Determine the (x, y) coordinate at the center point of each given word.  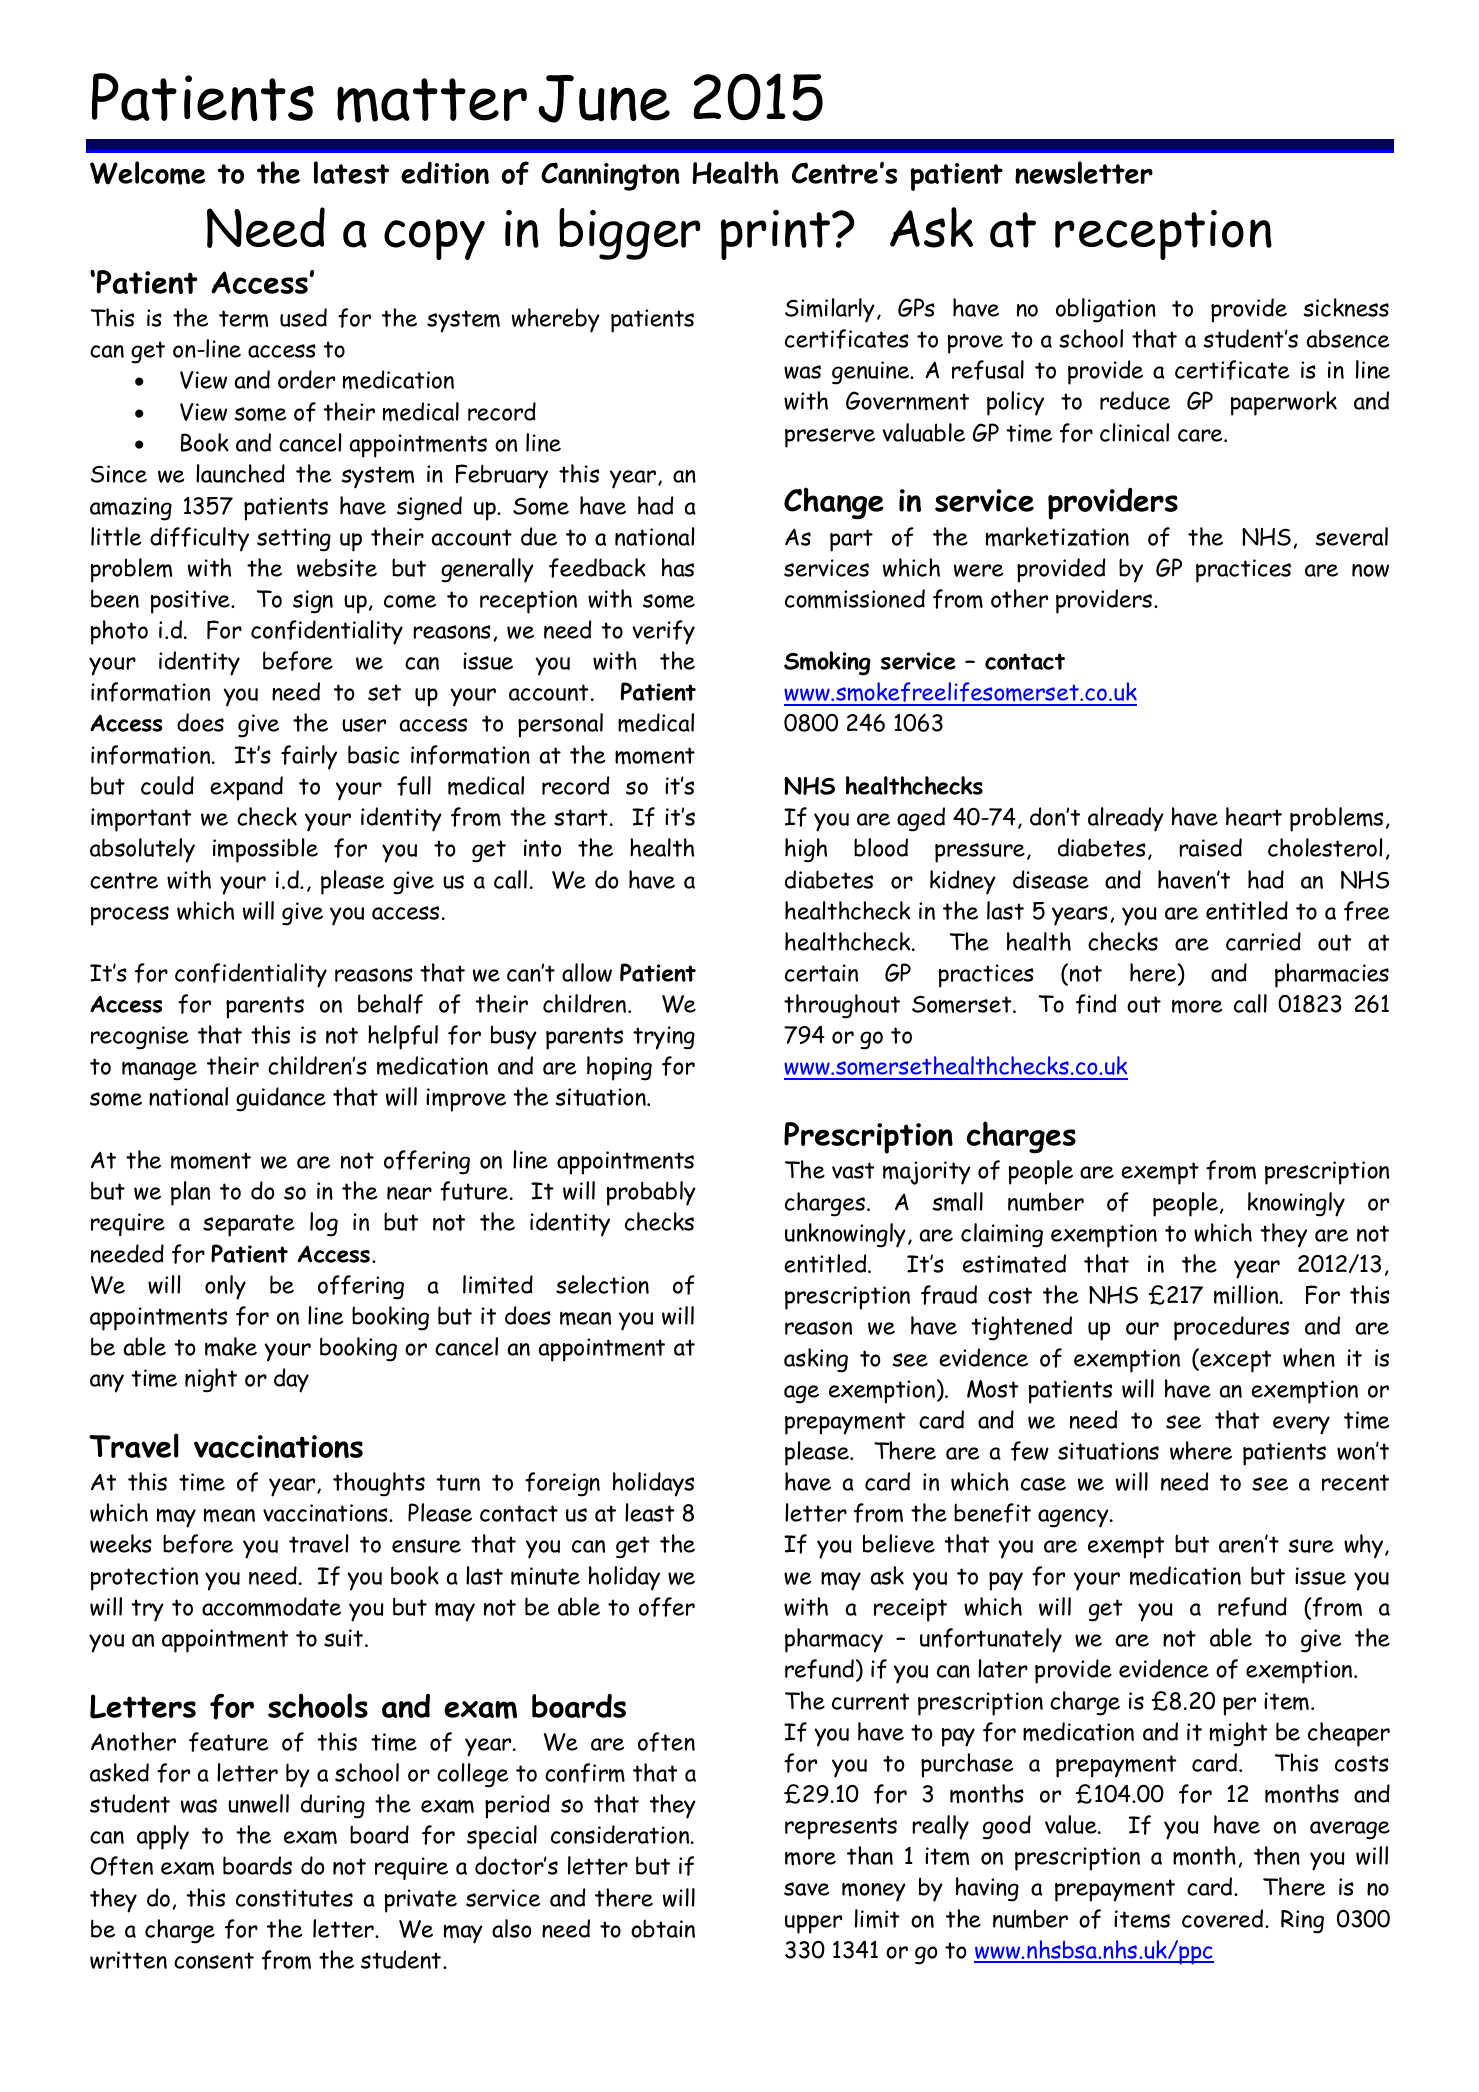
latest (351, 172)
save (806, 1889)
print (777, 235)
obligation (1106, 310)
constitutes (294, 1898)
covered (1224, 1918)
